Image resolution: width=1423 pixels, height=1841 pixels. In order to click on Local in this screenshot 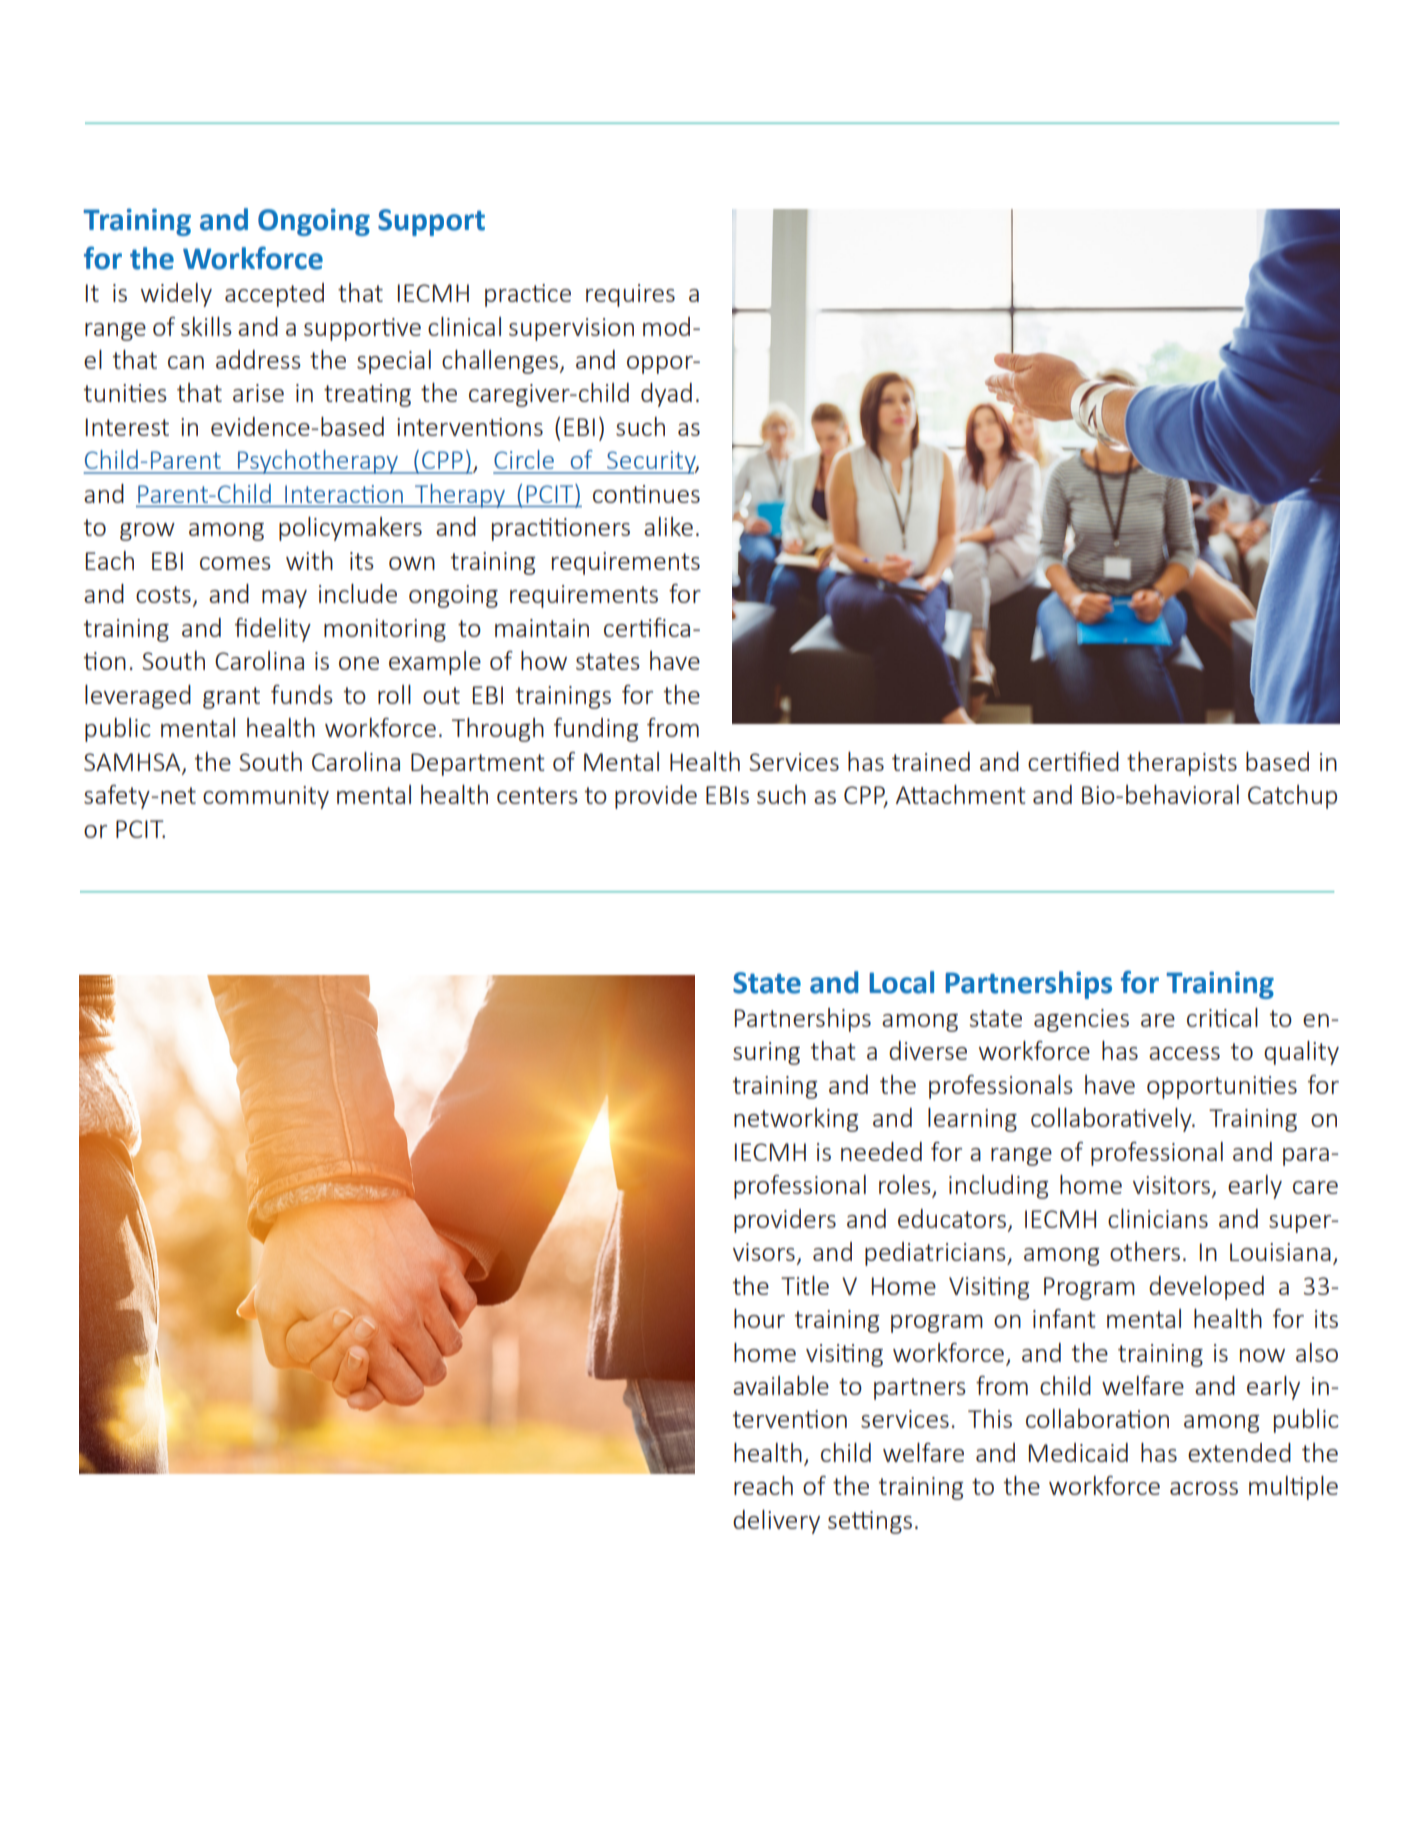, I will do `click(901, 982)`.
